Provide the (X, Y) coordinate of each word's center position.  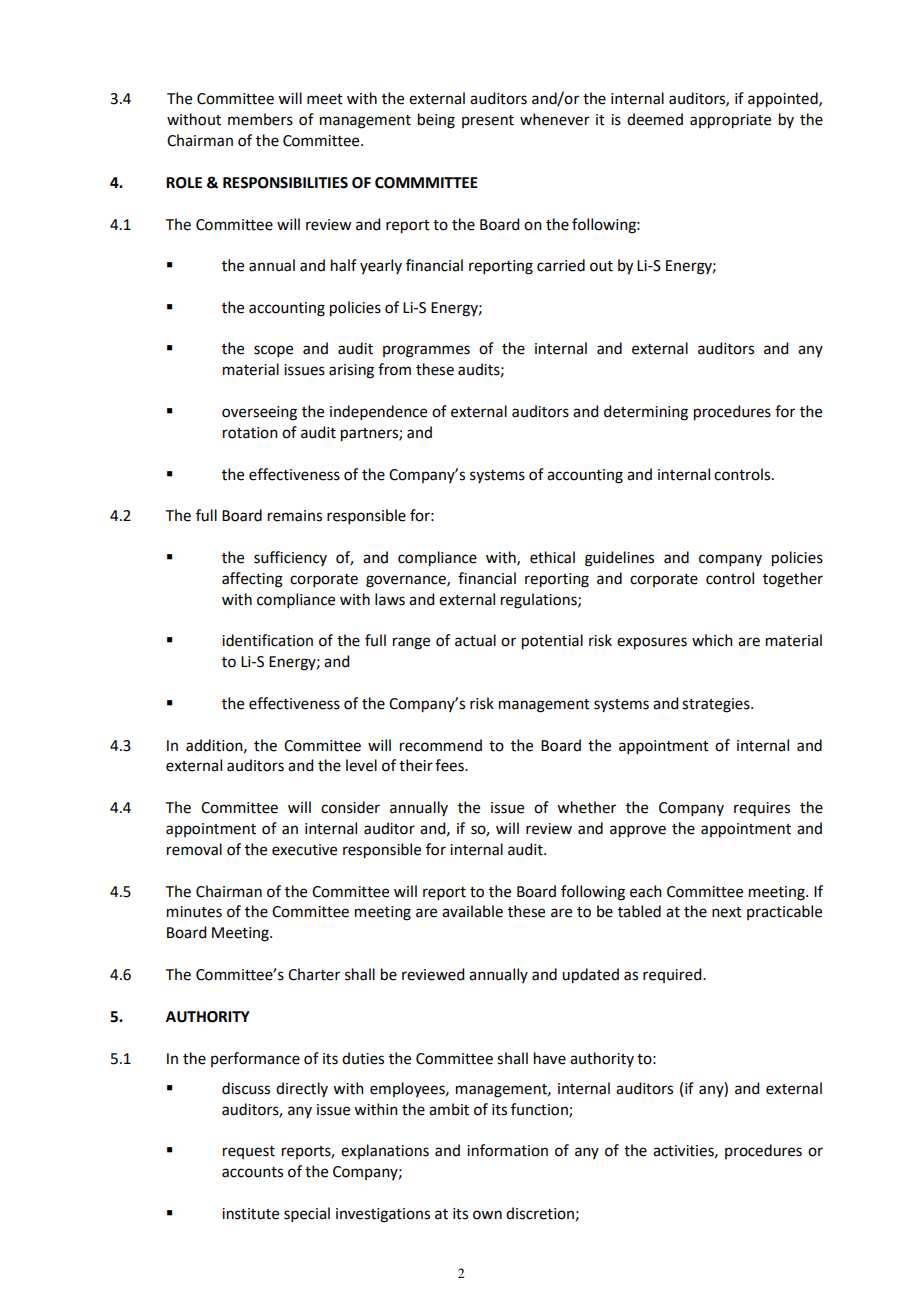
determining (646, 413)
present (488, 121)
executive (304, 850)
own (487, 1215)
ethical (552, 557)
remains (295, 516)
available (472, 911)
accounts (252, 1172)
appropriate (730, 121)
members (260, 119)
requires (762, 809)
